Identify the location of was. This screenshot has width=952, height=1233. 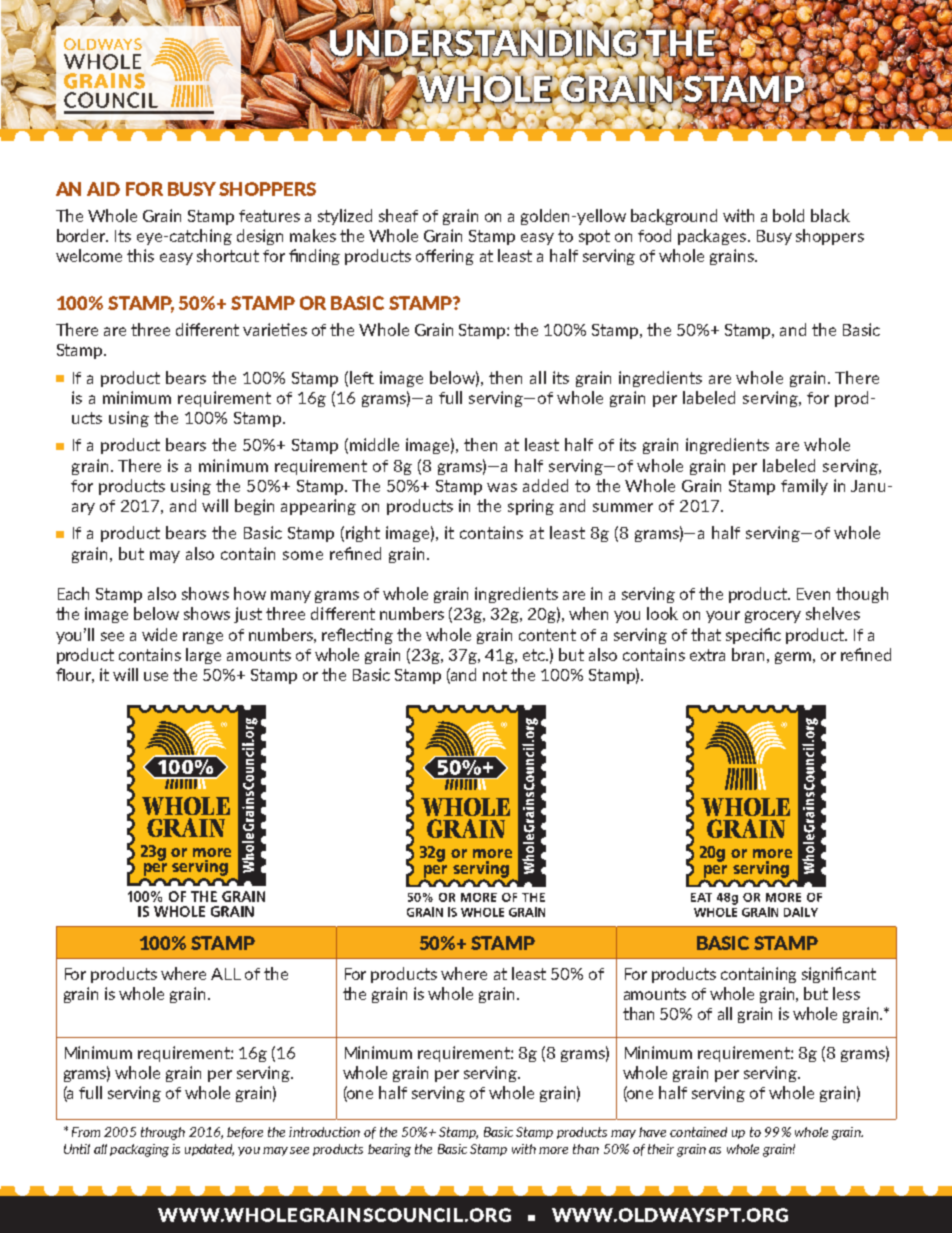
(502, 487).
